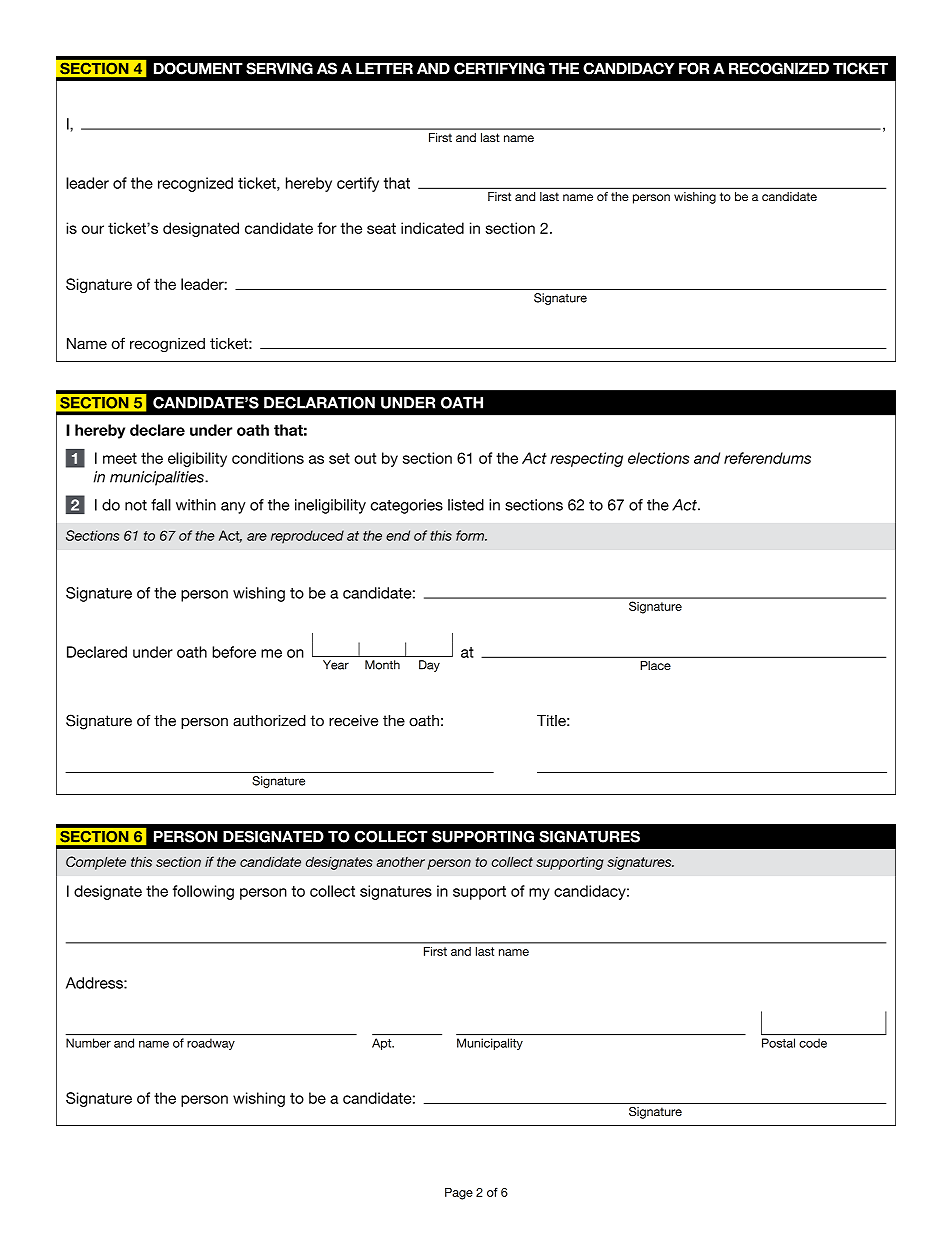  Describe the element at coordinates (269, 721) in the document. I see `authorized` at that location.
